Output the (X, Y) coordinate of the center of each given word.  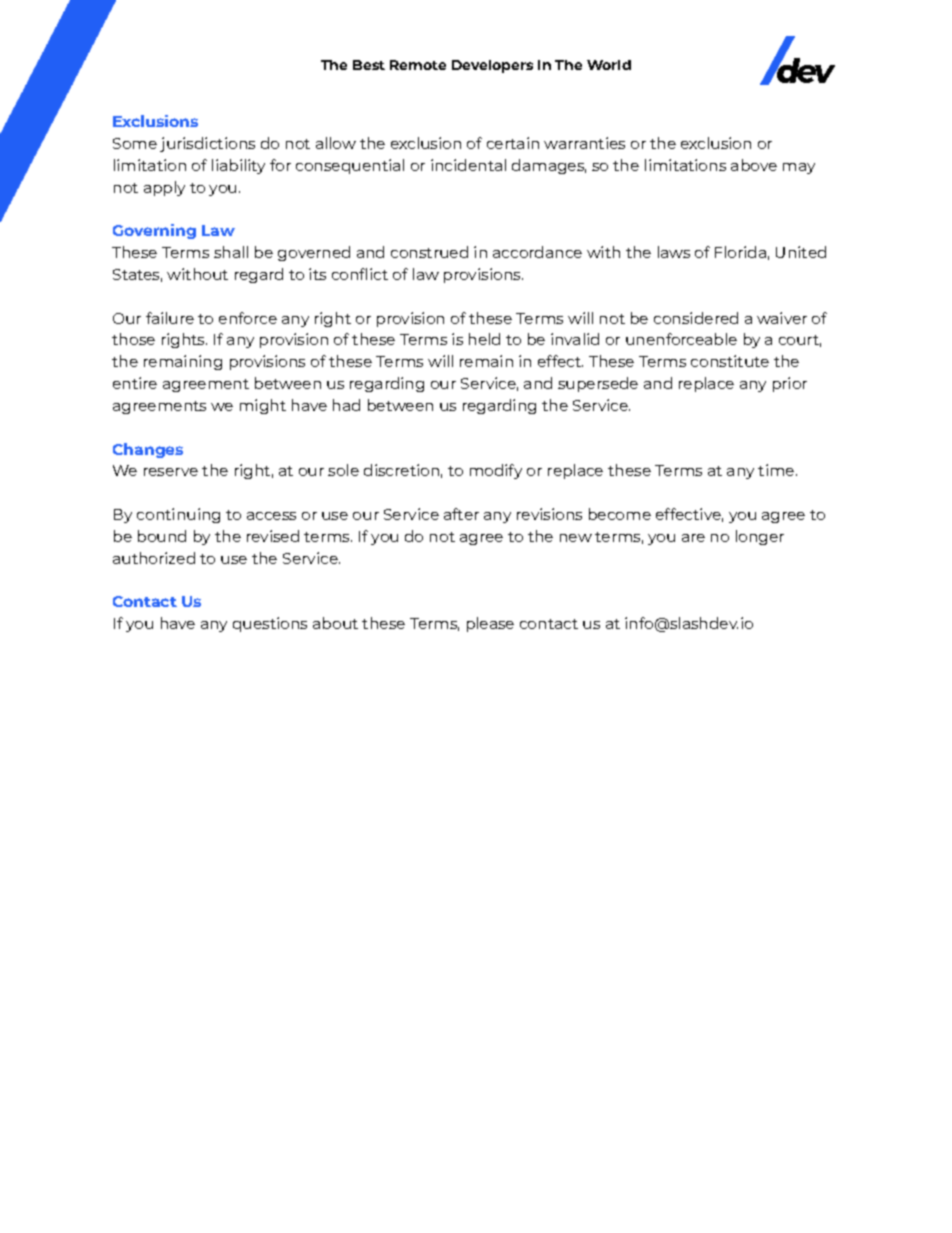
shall (231, 252)
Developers (492, 66)
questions (270, 624)
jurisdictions (207, 144)
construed (429, 252)
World (609, 65)
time (777, 470)
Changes (148, 450)
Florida (740, 252)
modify (496, 471)
